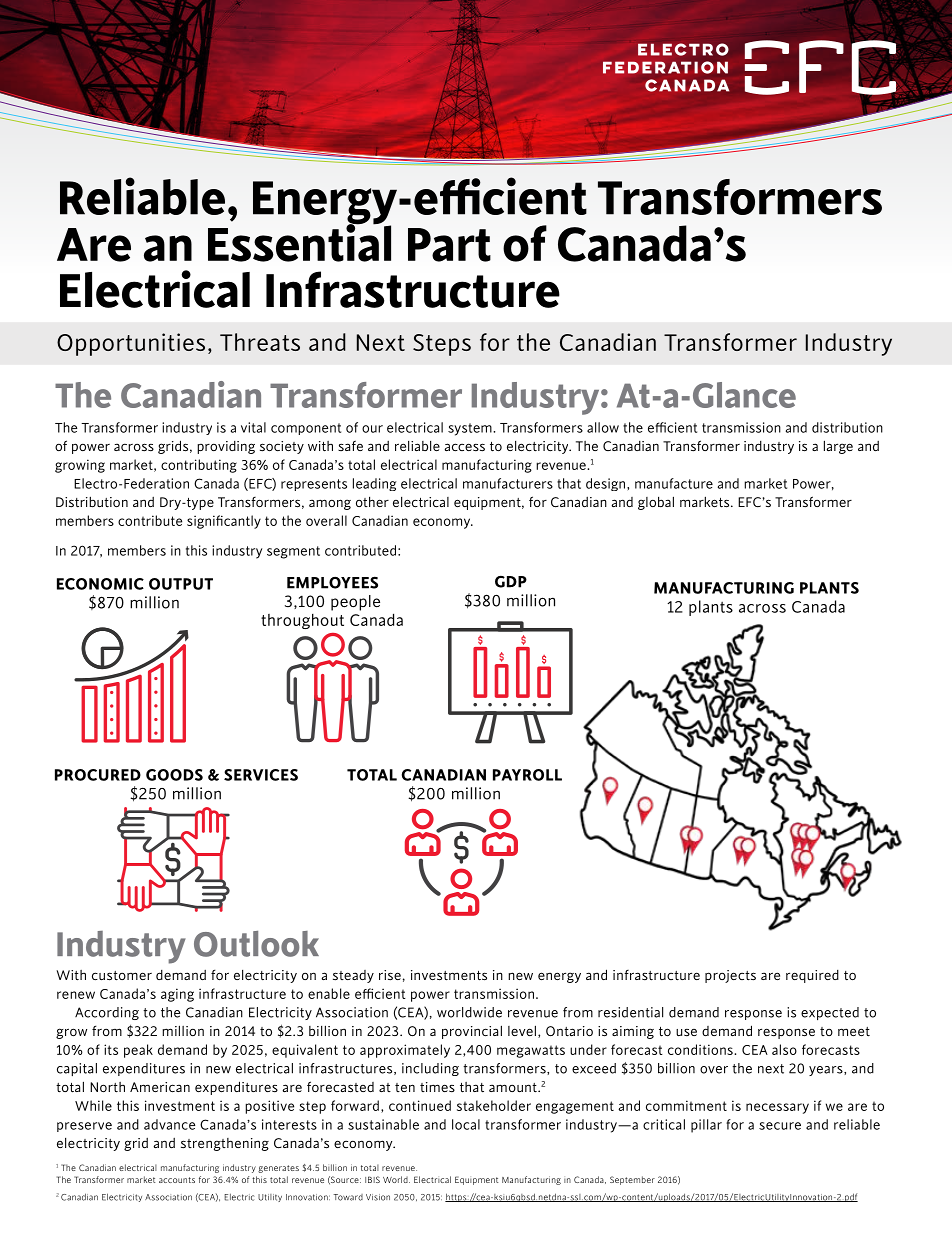  I want to click on Outlook, so click(256, 944).
